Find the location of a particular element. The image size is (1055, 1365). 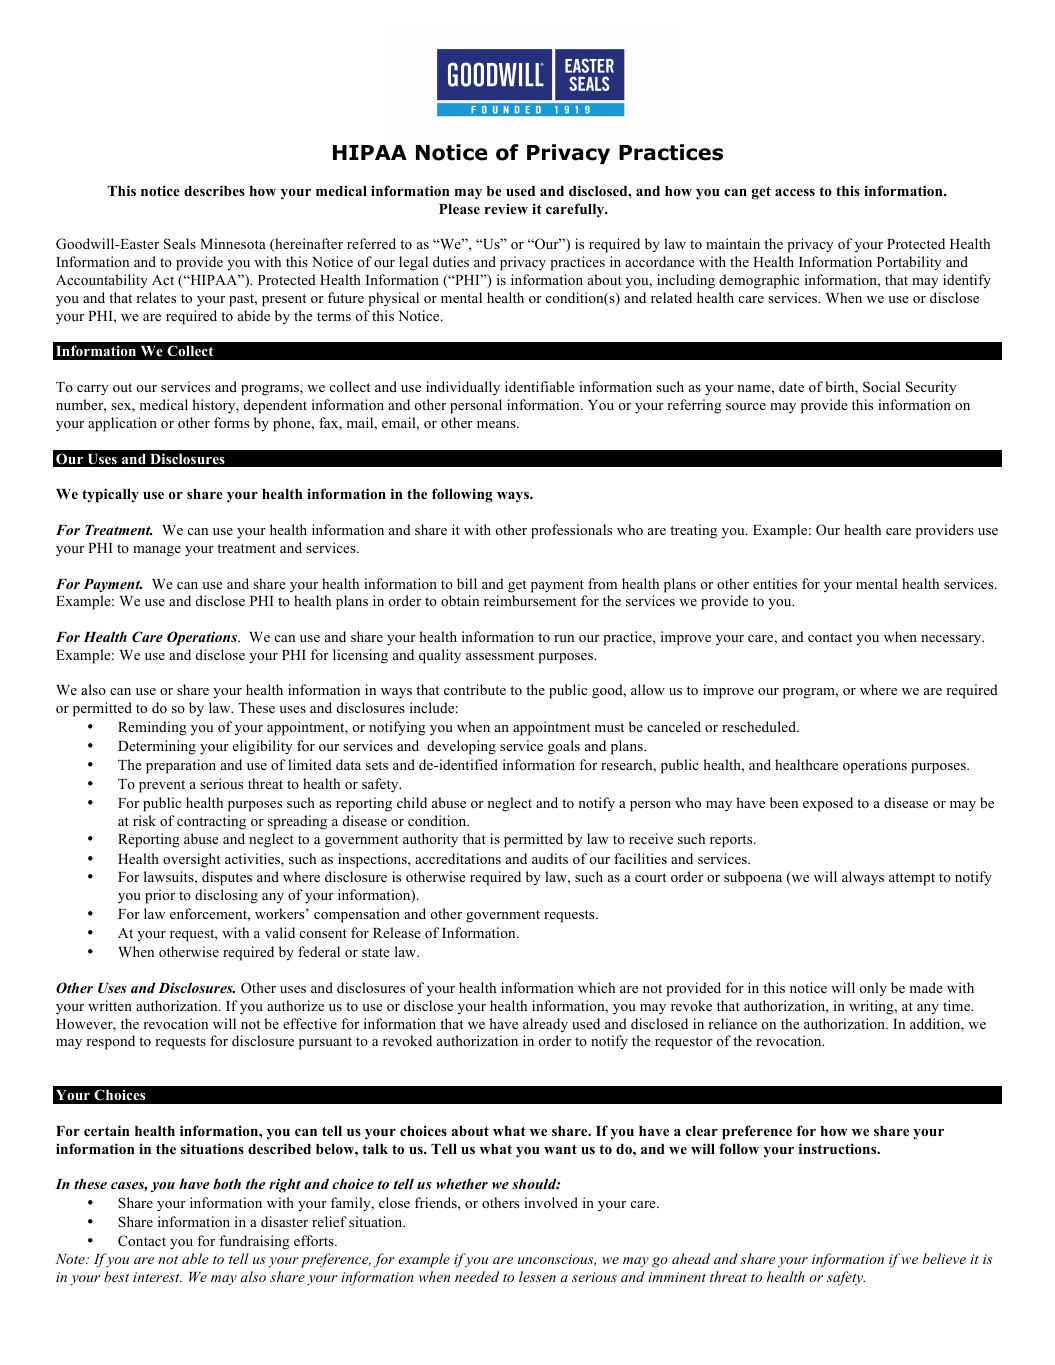

lessen is located at coordinates (537, 1276).
